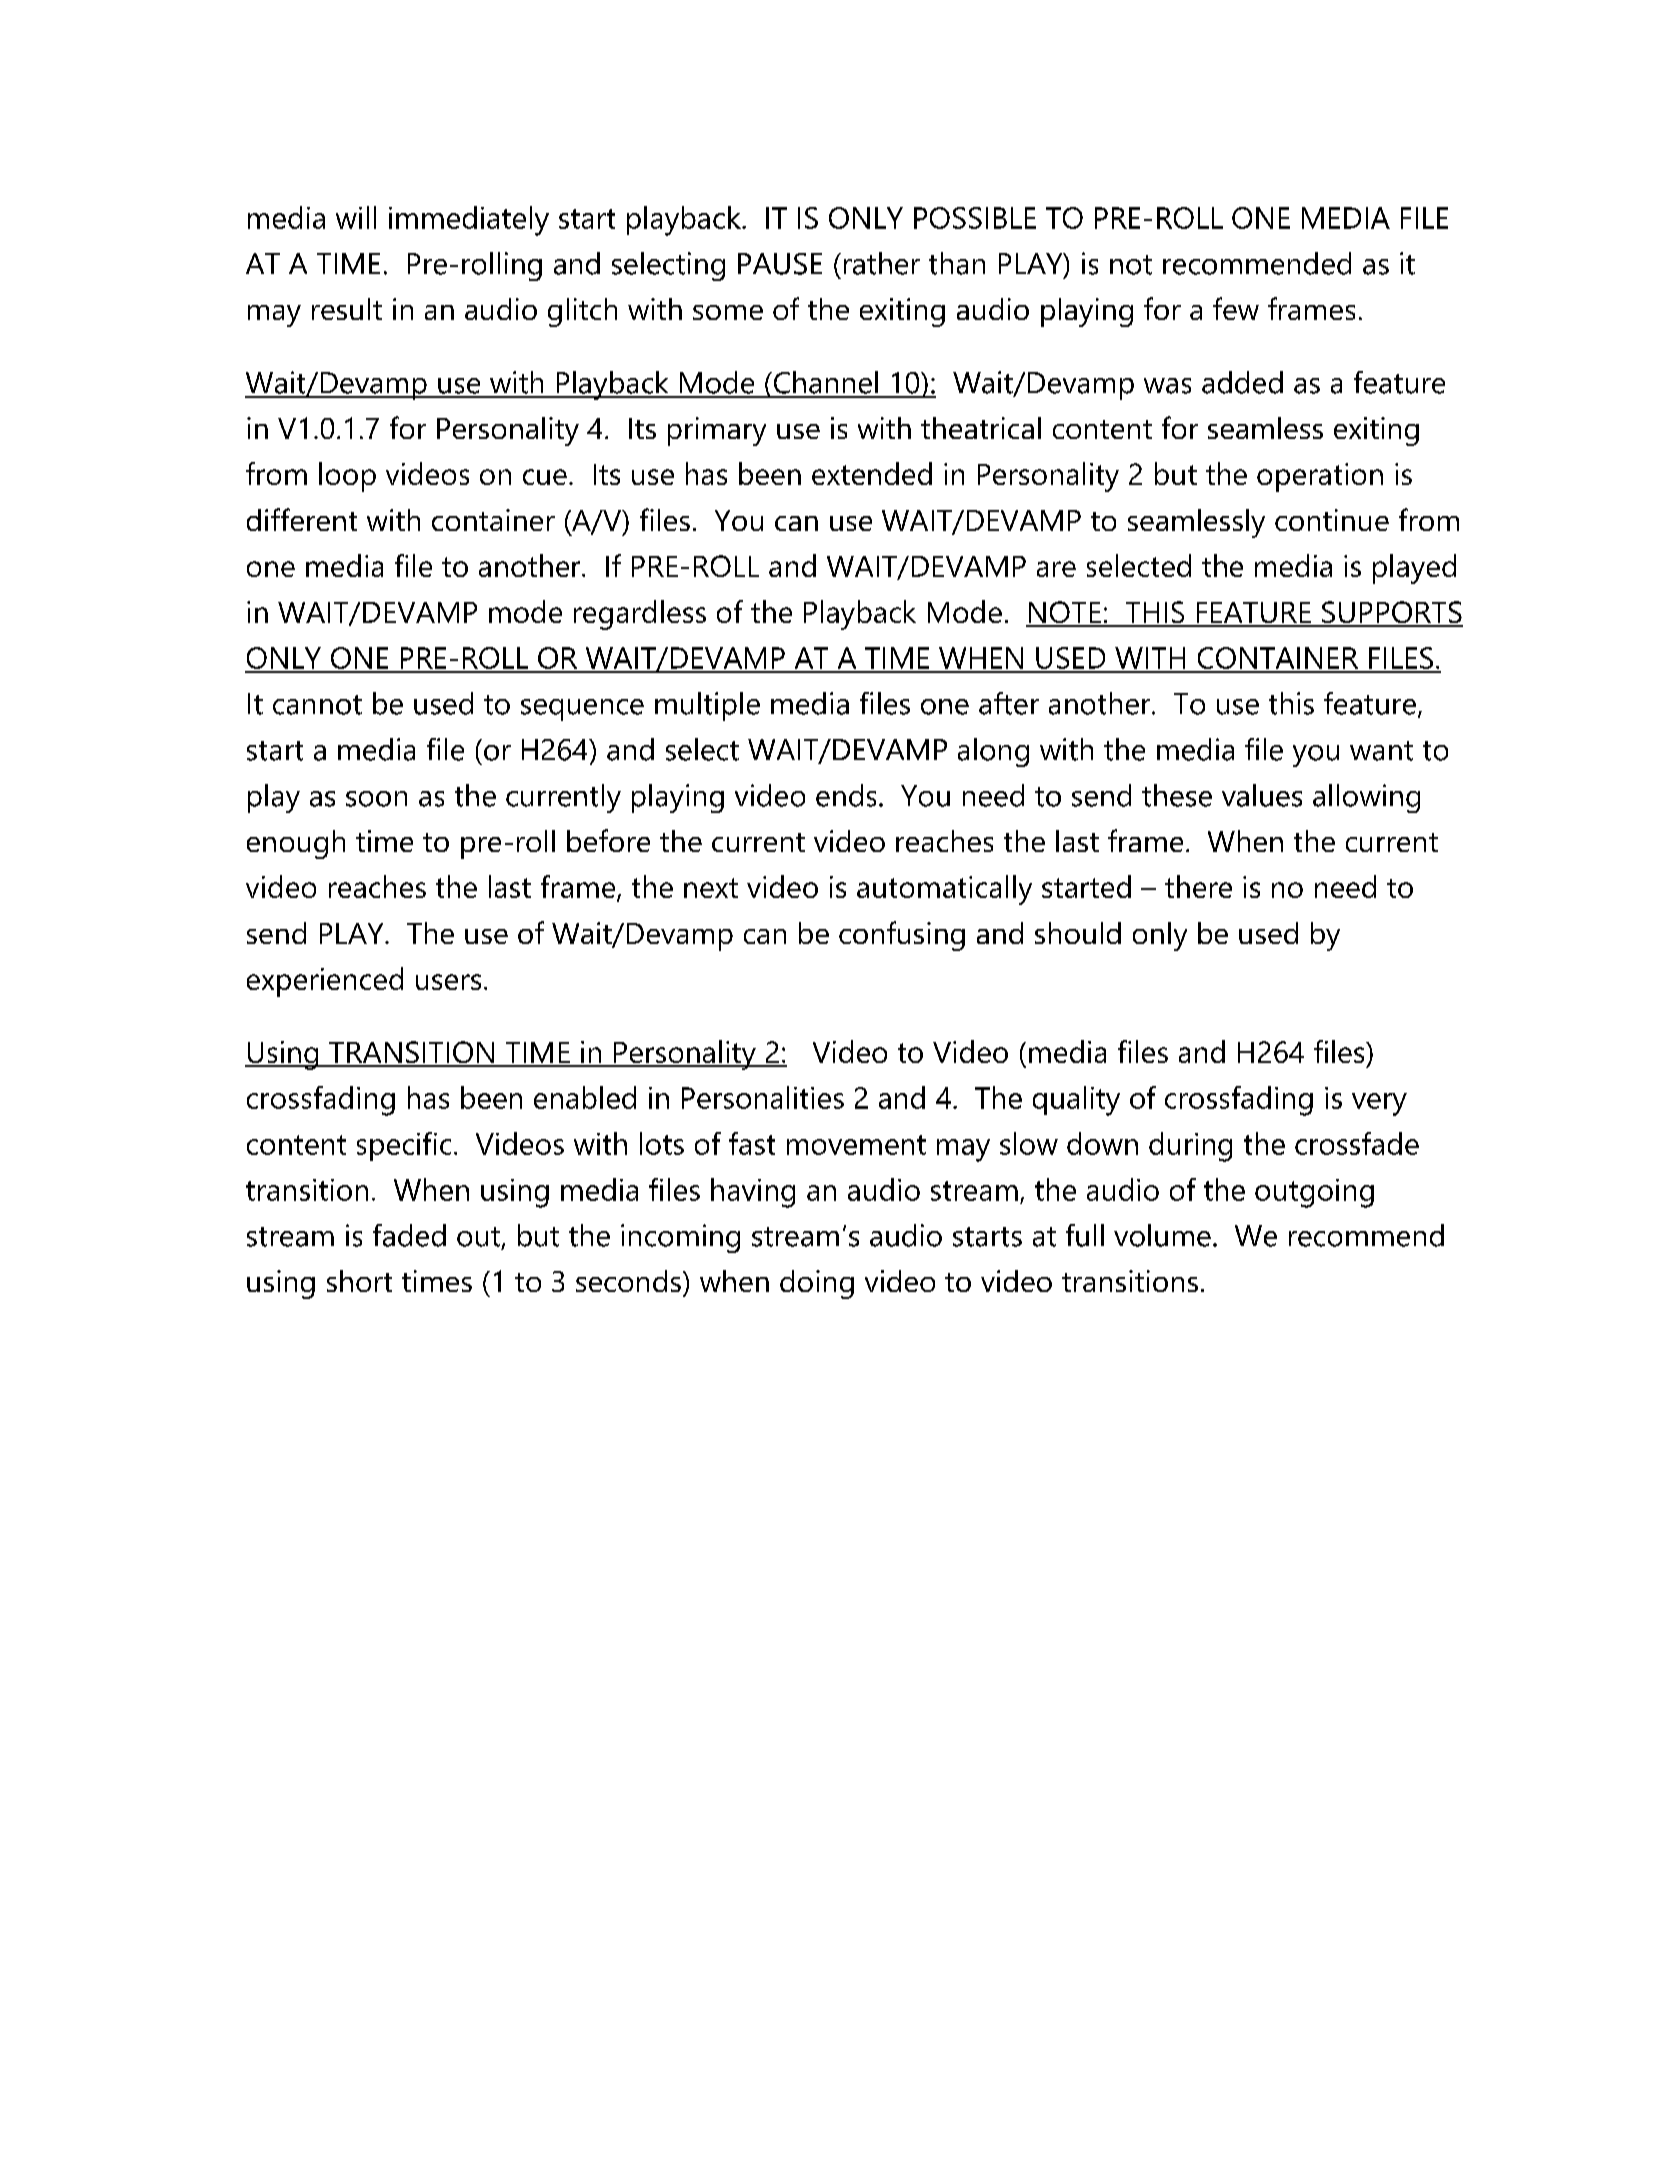  Describe the element at coordinates (409, 1235) in the screenshot. I see `faded` at that location.
